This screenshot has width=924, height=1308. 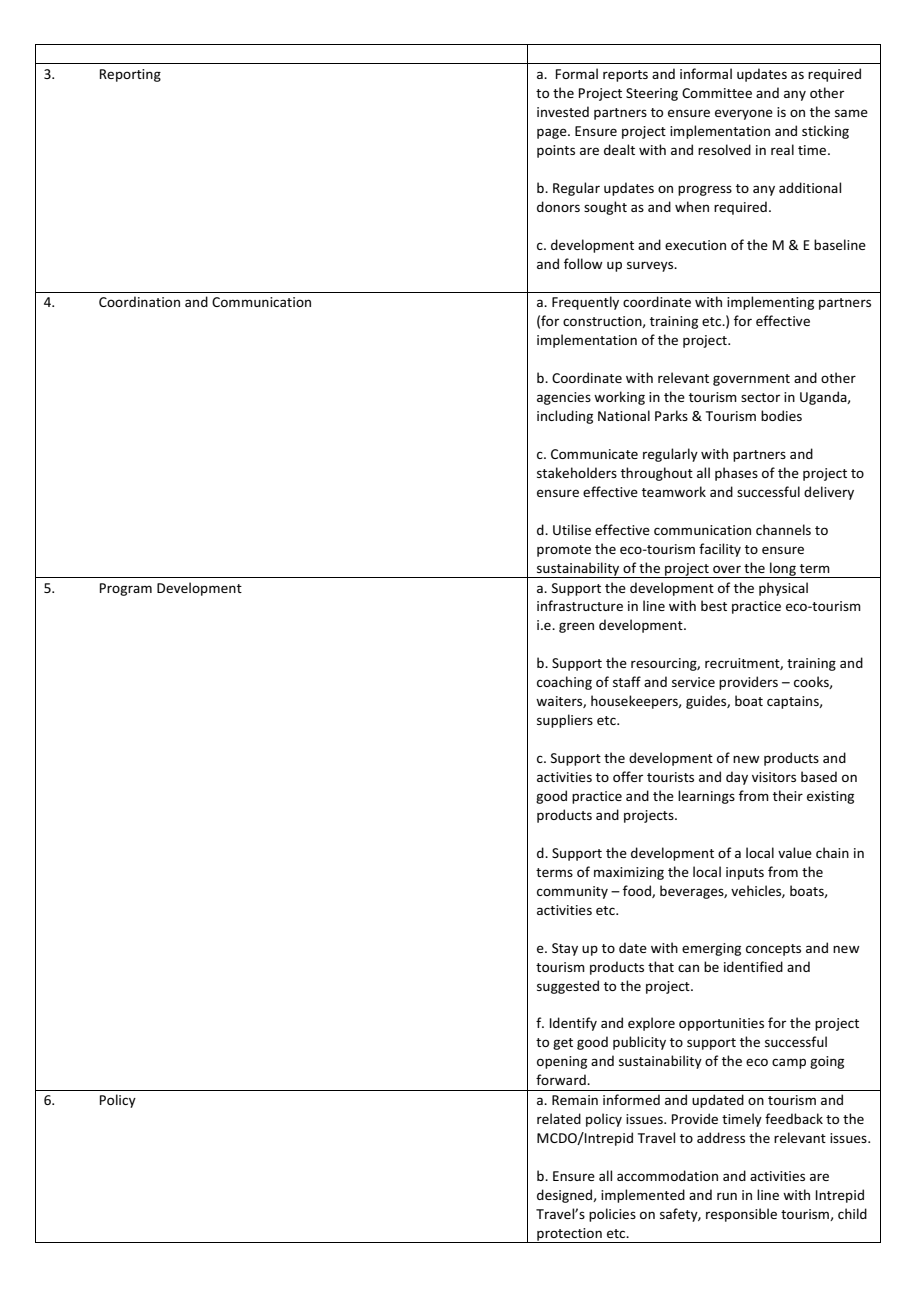 What do you see at coordinates (744, 114) in the screenshot?
I see `everyone` at bounding box center [744, 114].
